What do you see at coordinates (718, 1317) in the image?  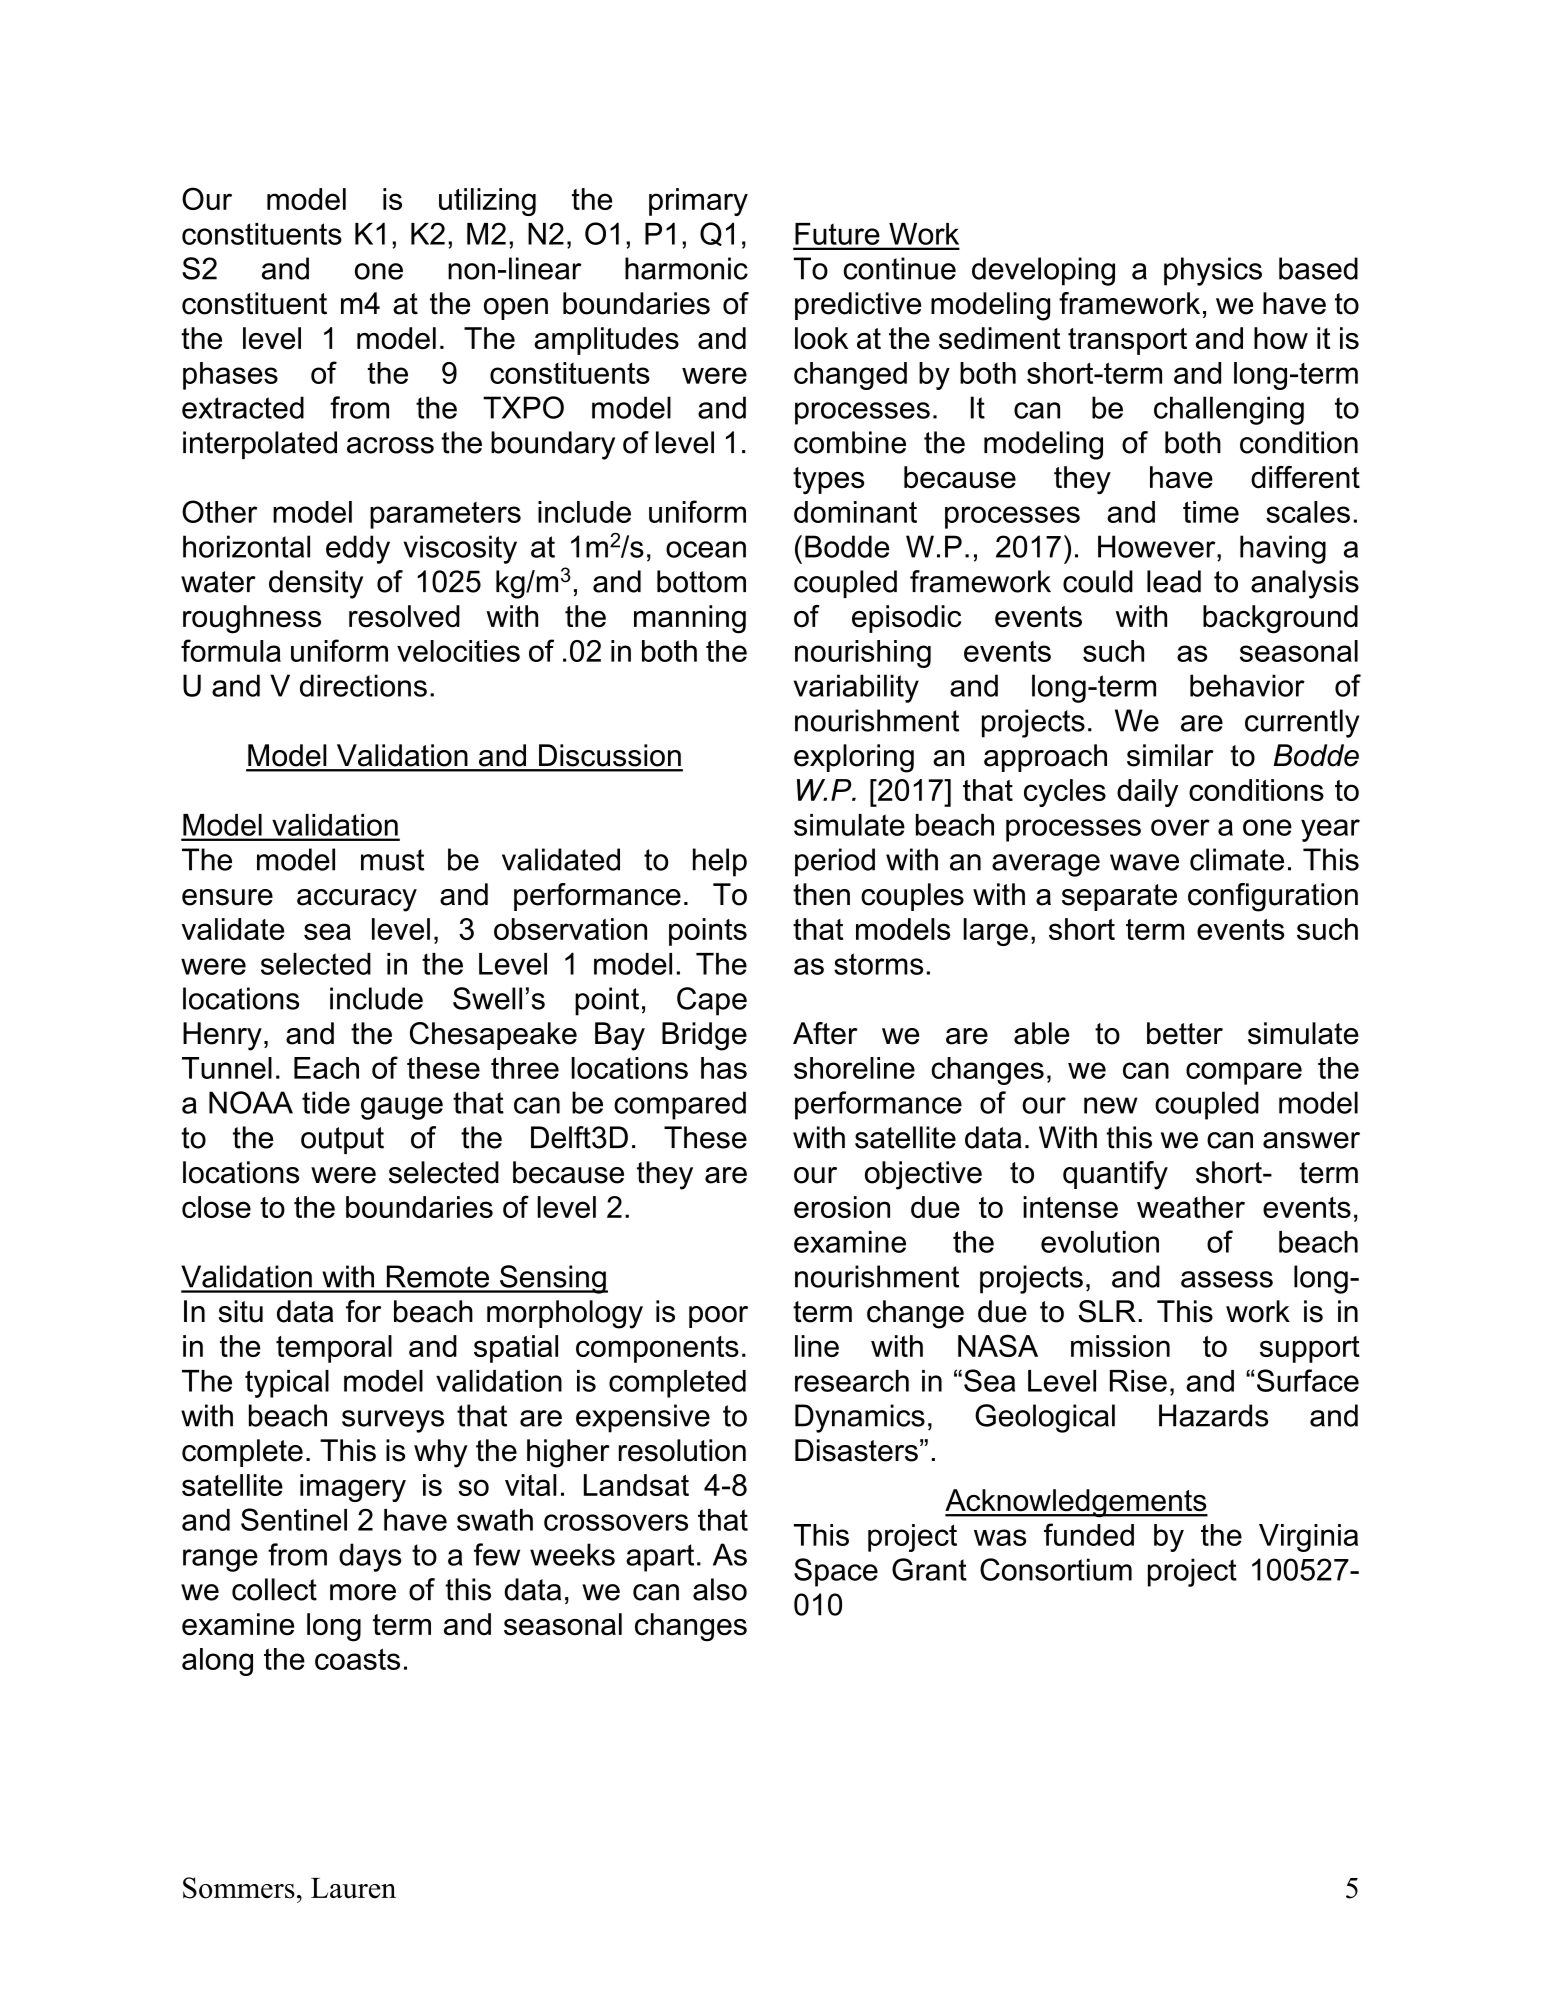 I see `poor` at bounding box center [718, 1317].
